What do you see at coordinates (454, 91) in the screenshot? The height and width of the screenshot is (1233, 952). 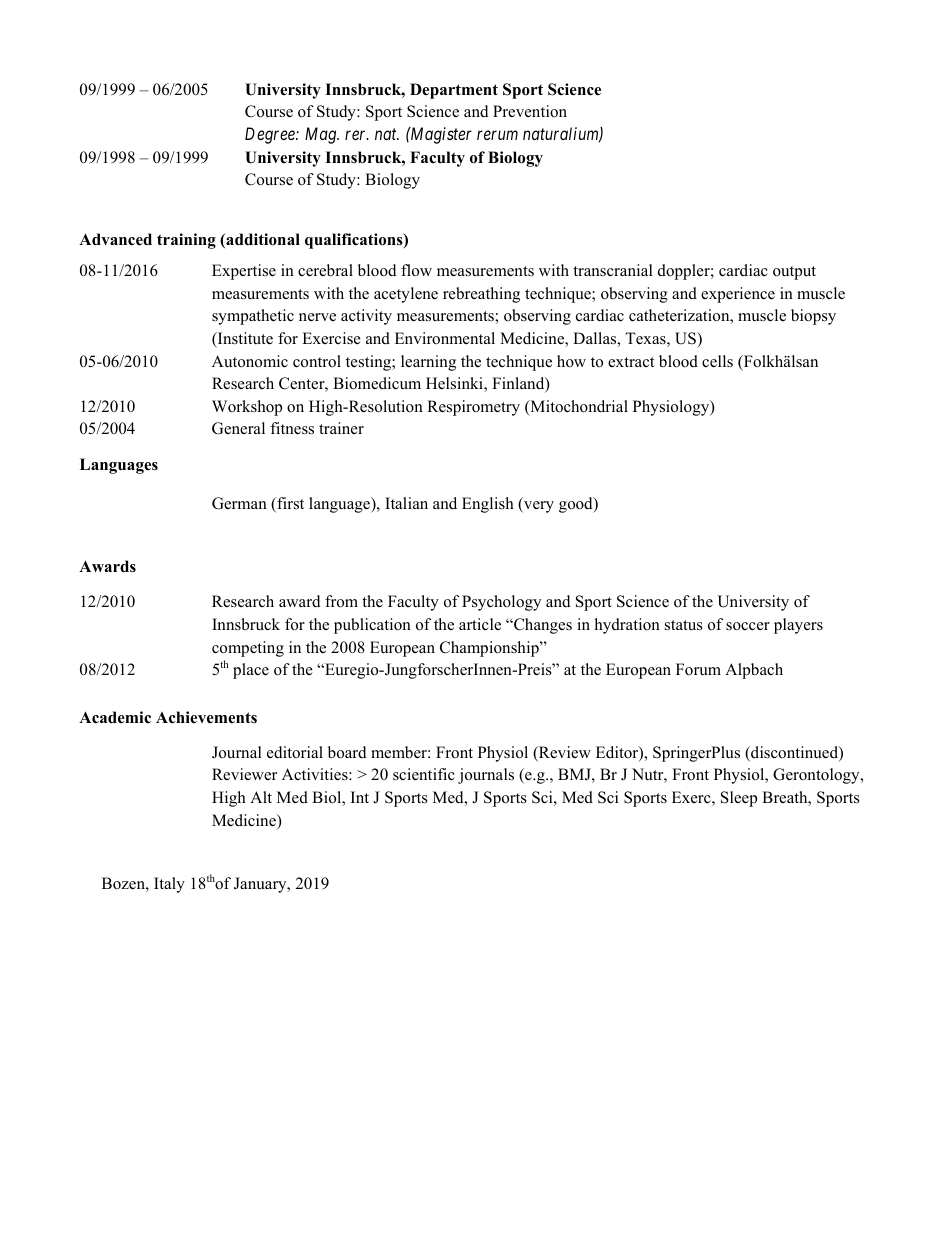 I see `Department` at bounding box center [454, 91].
